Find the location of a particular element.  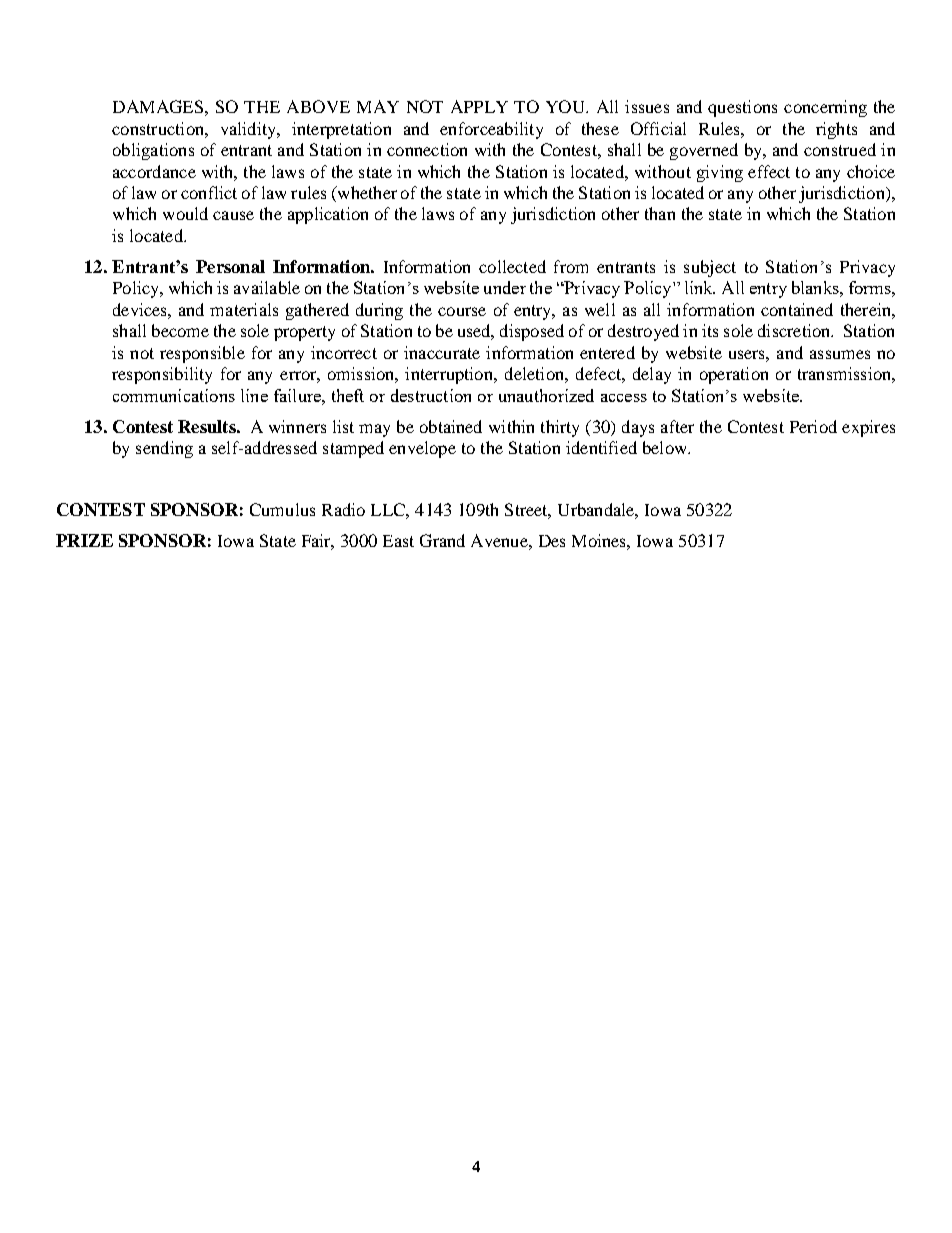

questions is located at coordinates (742, 108).
